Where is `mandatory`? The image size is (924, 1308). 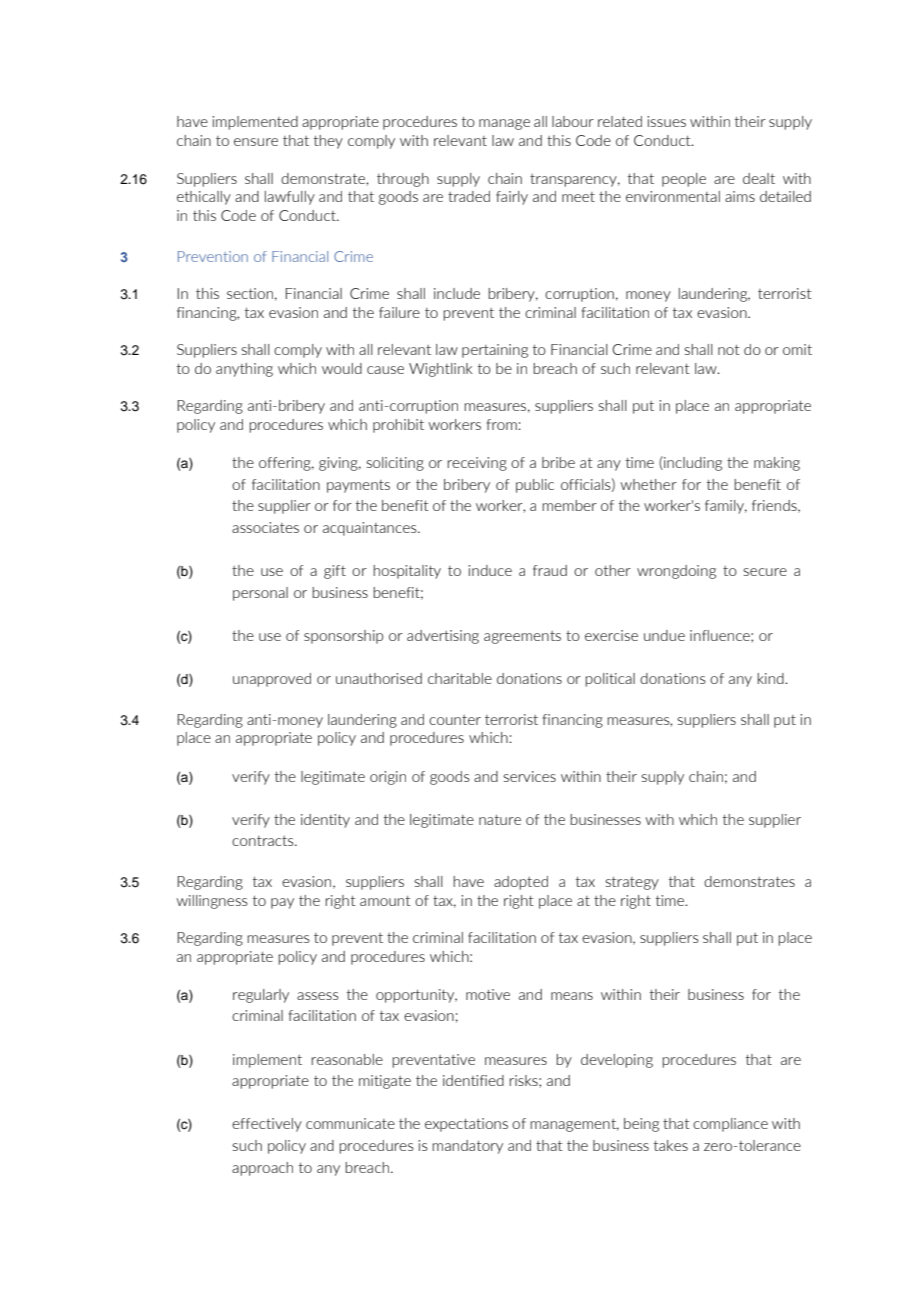 mandatory is located at coordinates (467, 1147).
